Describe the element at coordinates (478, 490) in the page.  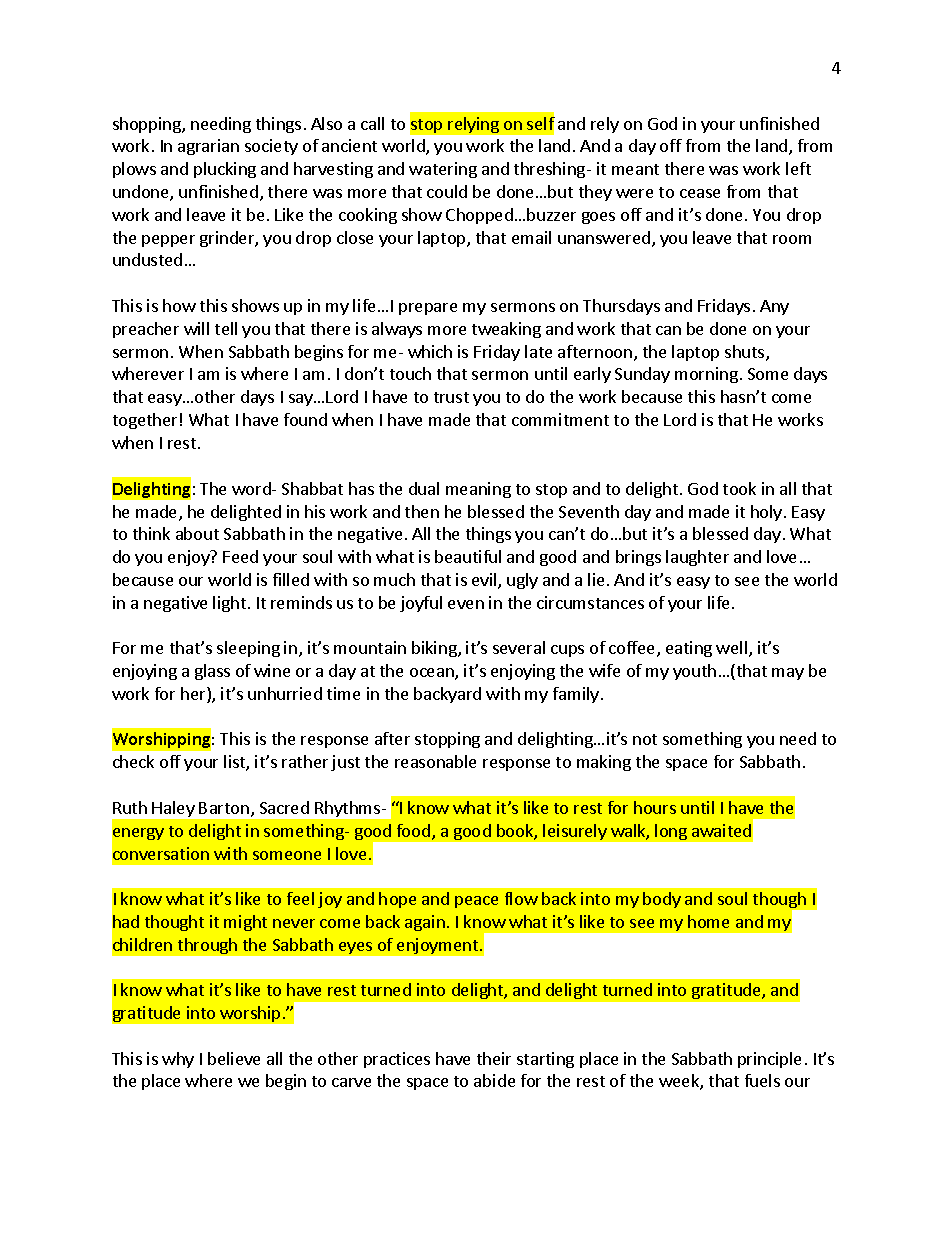
I see `meaning` at that location.
